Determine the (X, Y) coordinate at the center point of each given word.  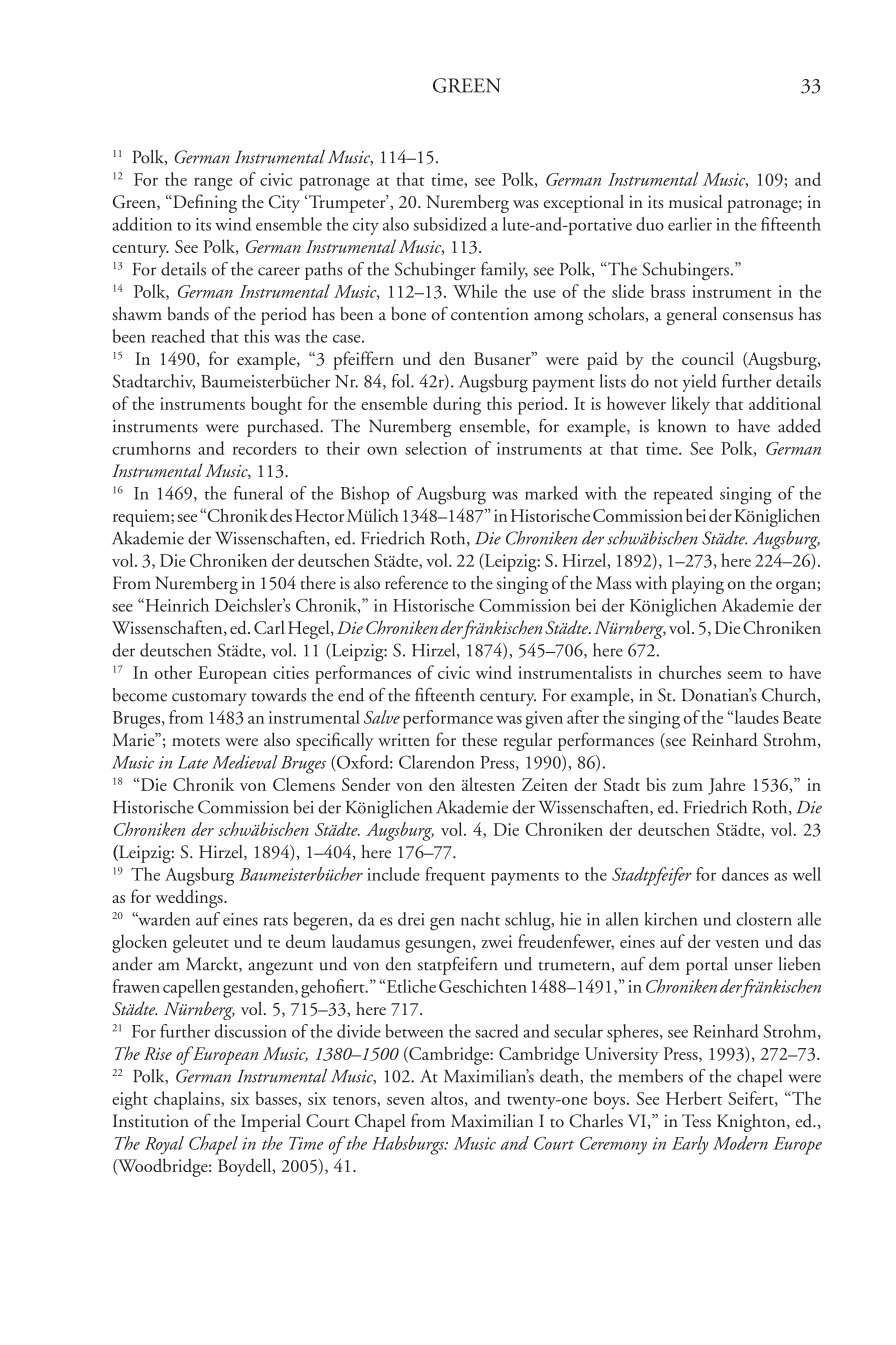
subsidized (450, 224)
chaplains (188, 1100)
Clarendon (437, 762)
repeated (683, 495)
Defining (204, 203)
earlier (690, 224)
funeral (258, 493)
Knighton (752, 1123)
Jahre (726, 786)
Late (193, 762)
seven (406, 1101)
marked (551, 493)
